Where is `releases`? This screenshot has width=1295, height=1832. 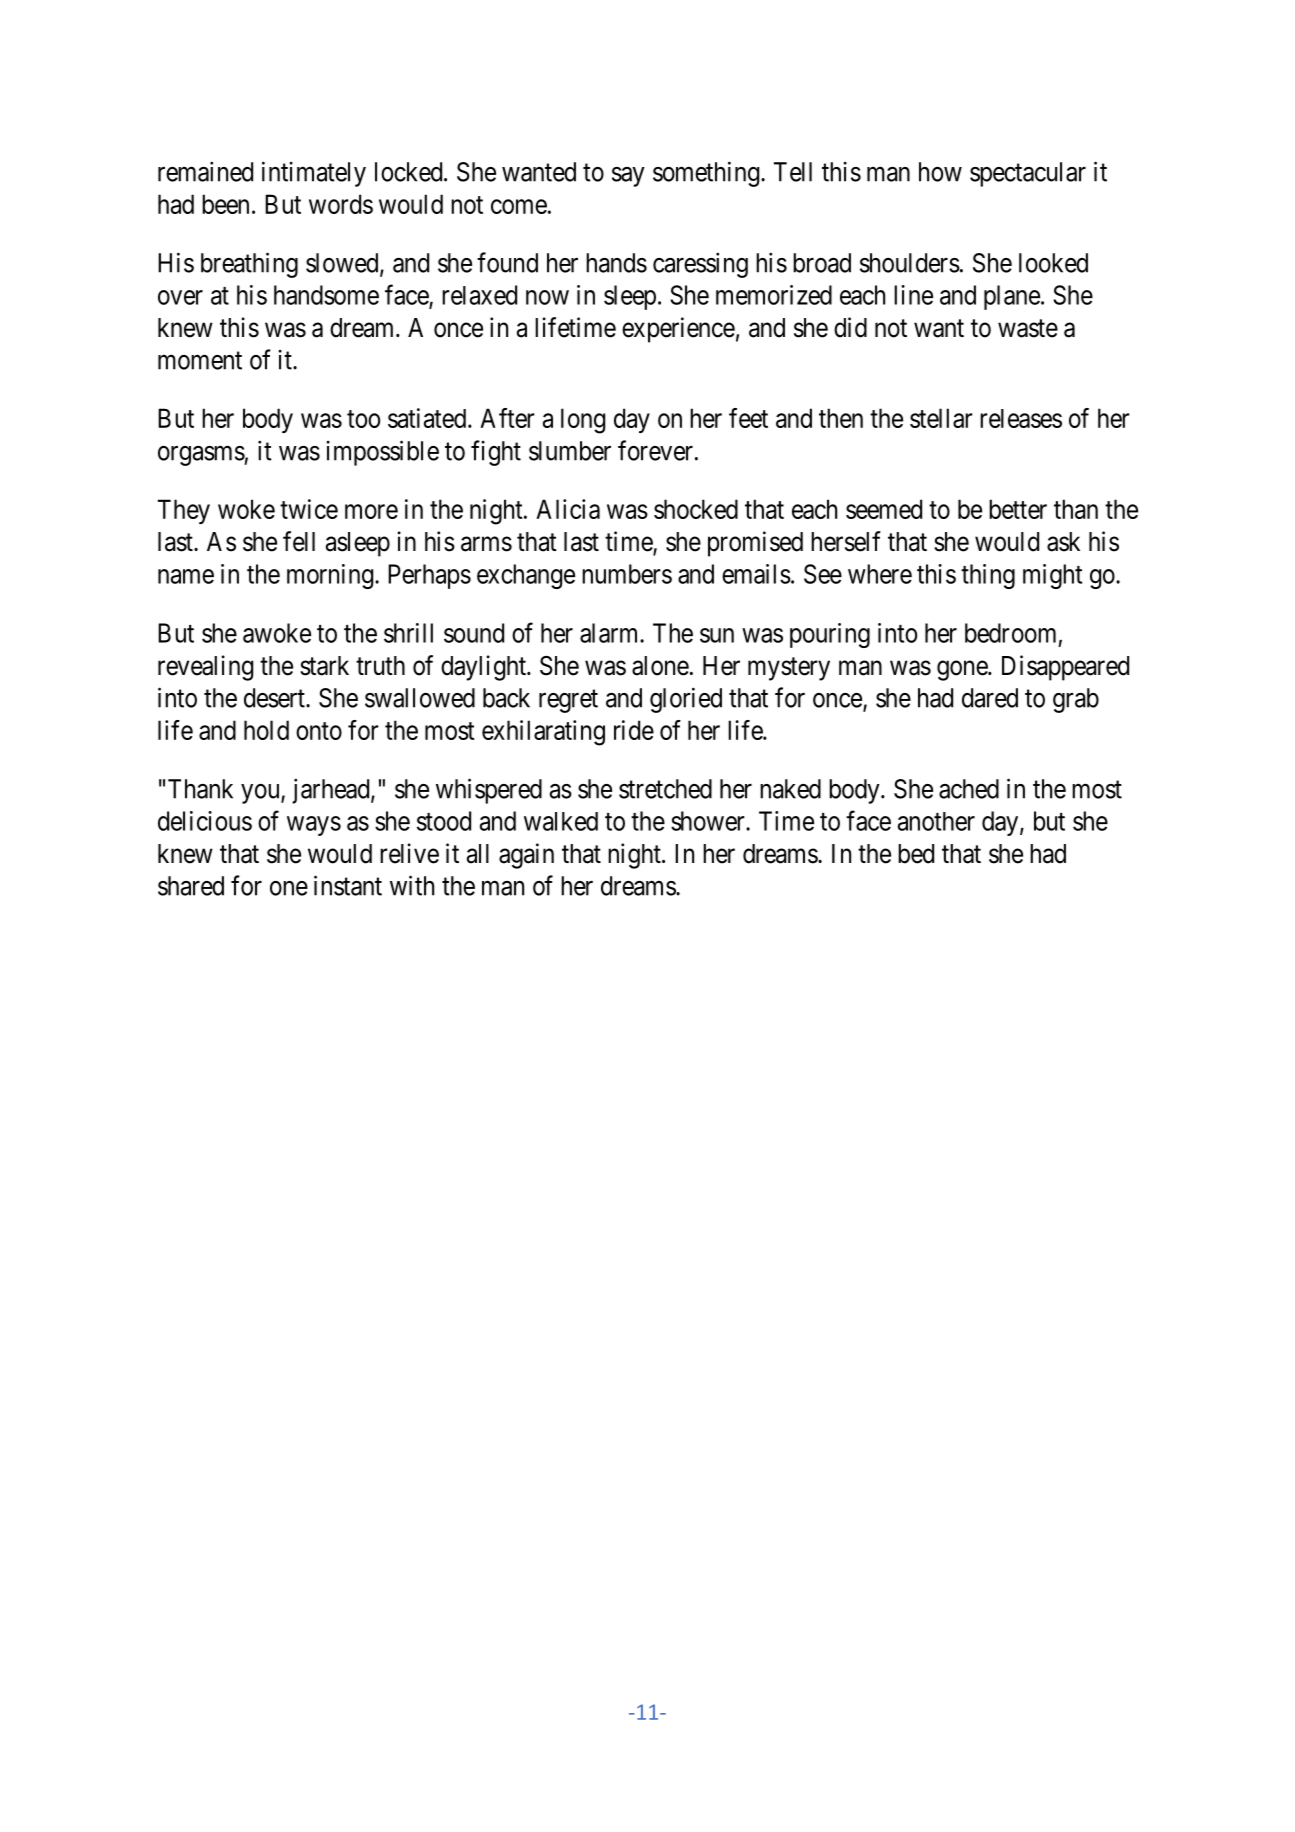 releases is located at coordinates (1021, 418).
